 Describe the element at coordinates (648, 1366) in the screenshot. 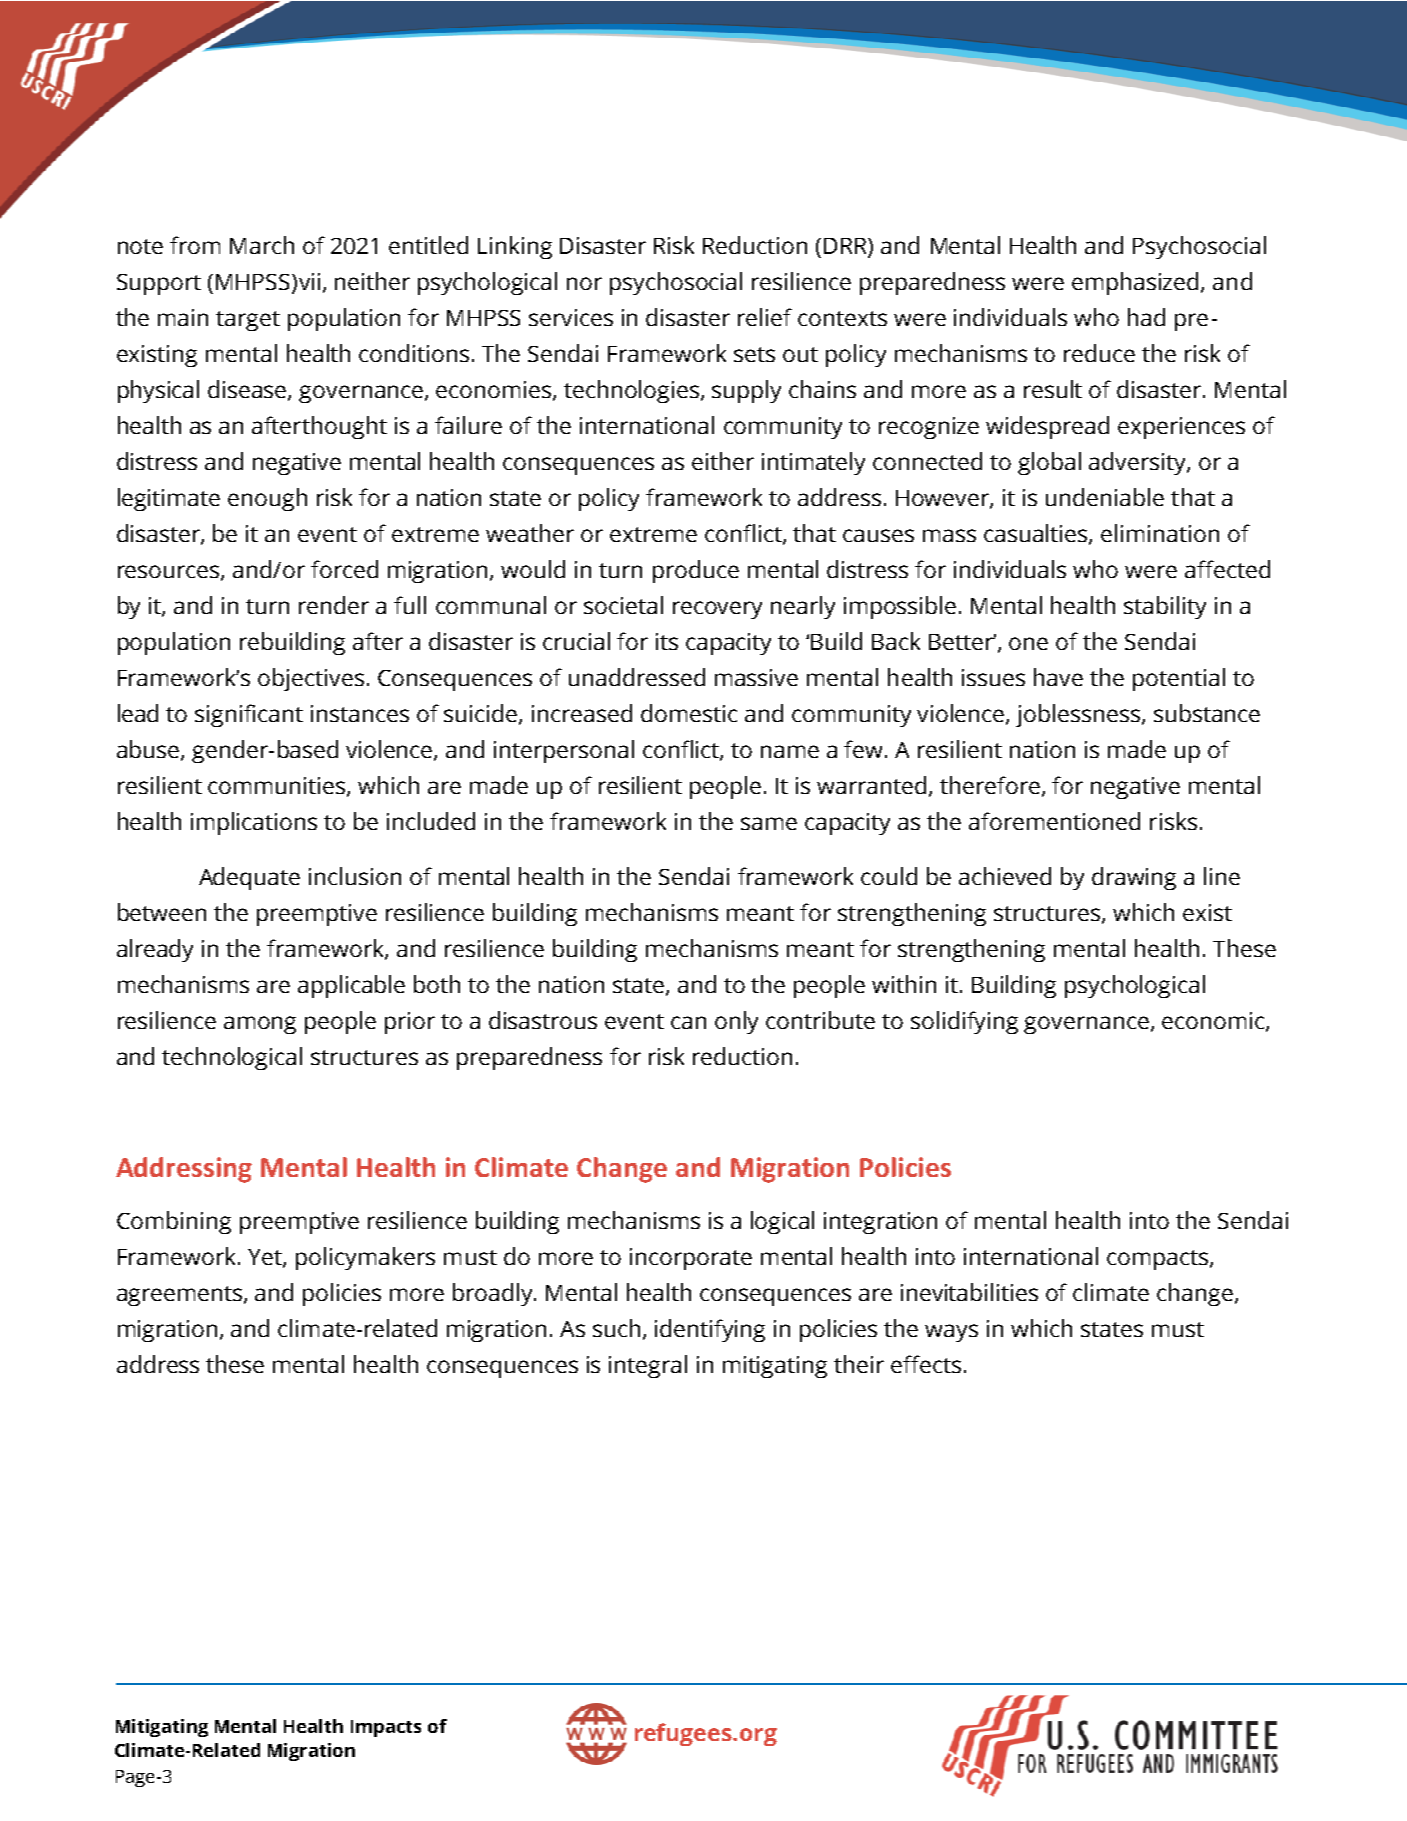

I see `integral` at that location.
